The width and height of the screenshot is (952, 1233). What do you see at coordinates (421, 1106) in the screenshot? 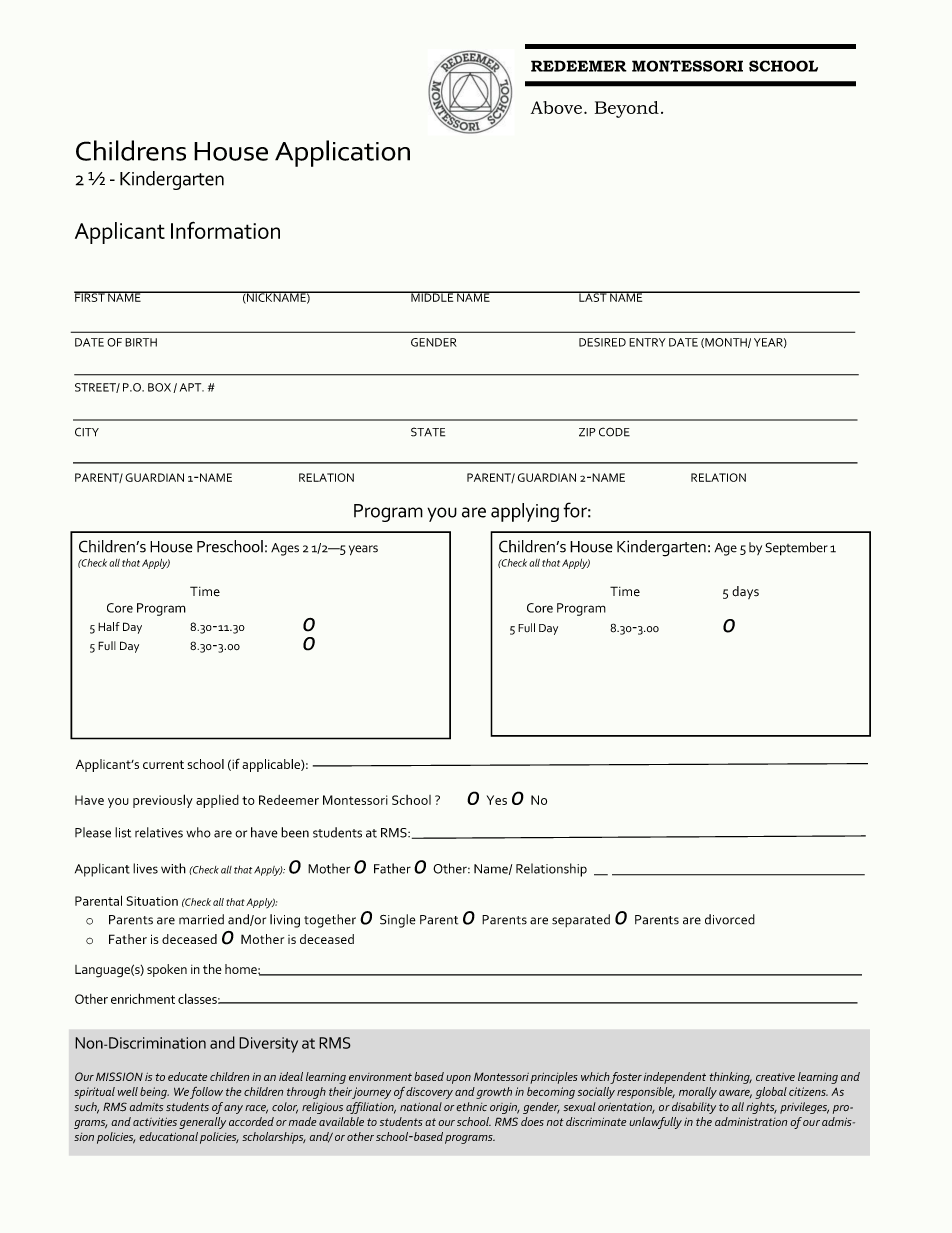
I see `national` at bounding box center [421, 1106].
